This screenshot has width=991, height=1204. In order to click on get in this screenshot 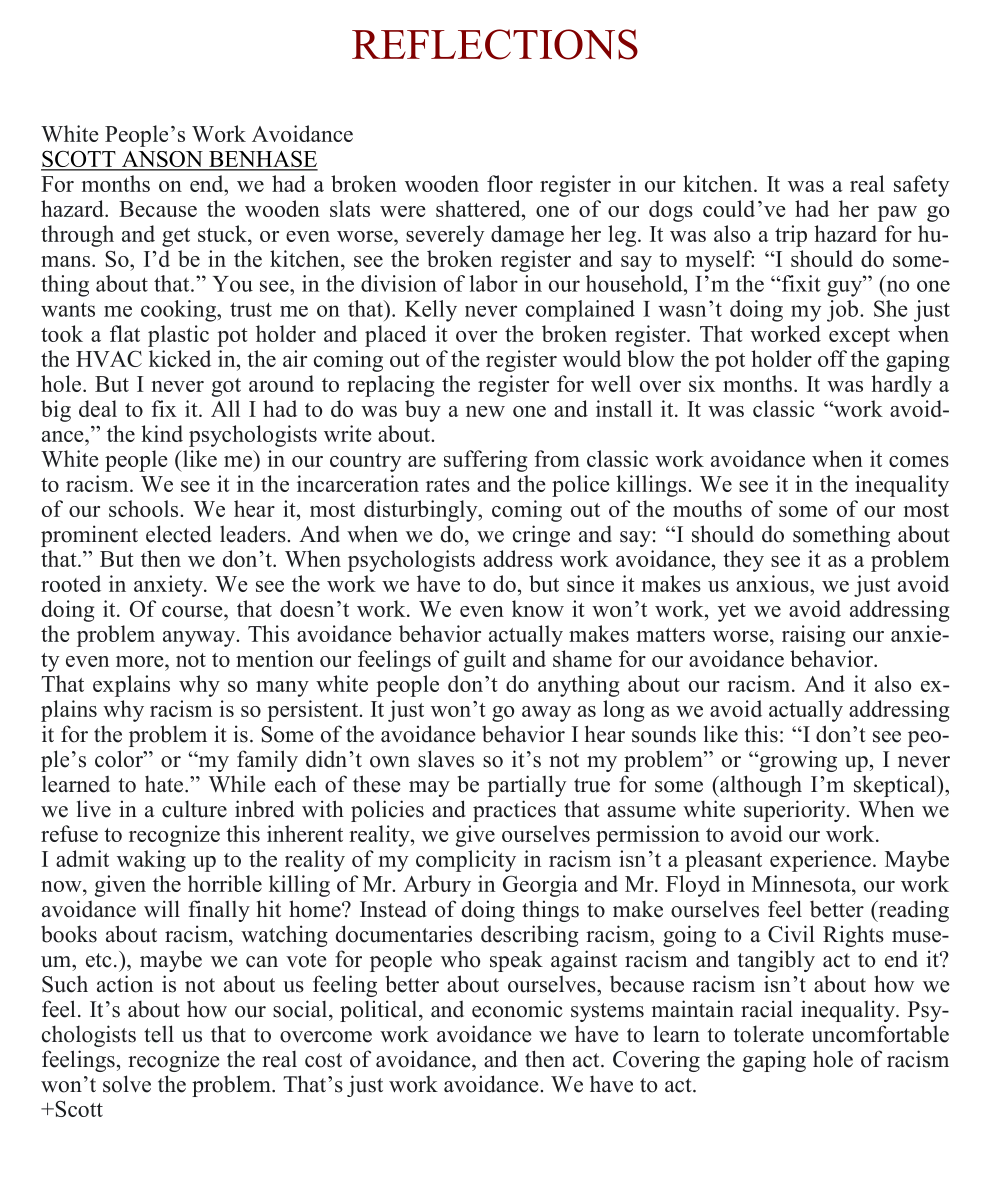, I will do `click(176, 237)`.
